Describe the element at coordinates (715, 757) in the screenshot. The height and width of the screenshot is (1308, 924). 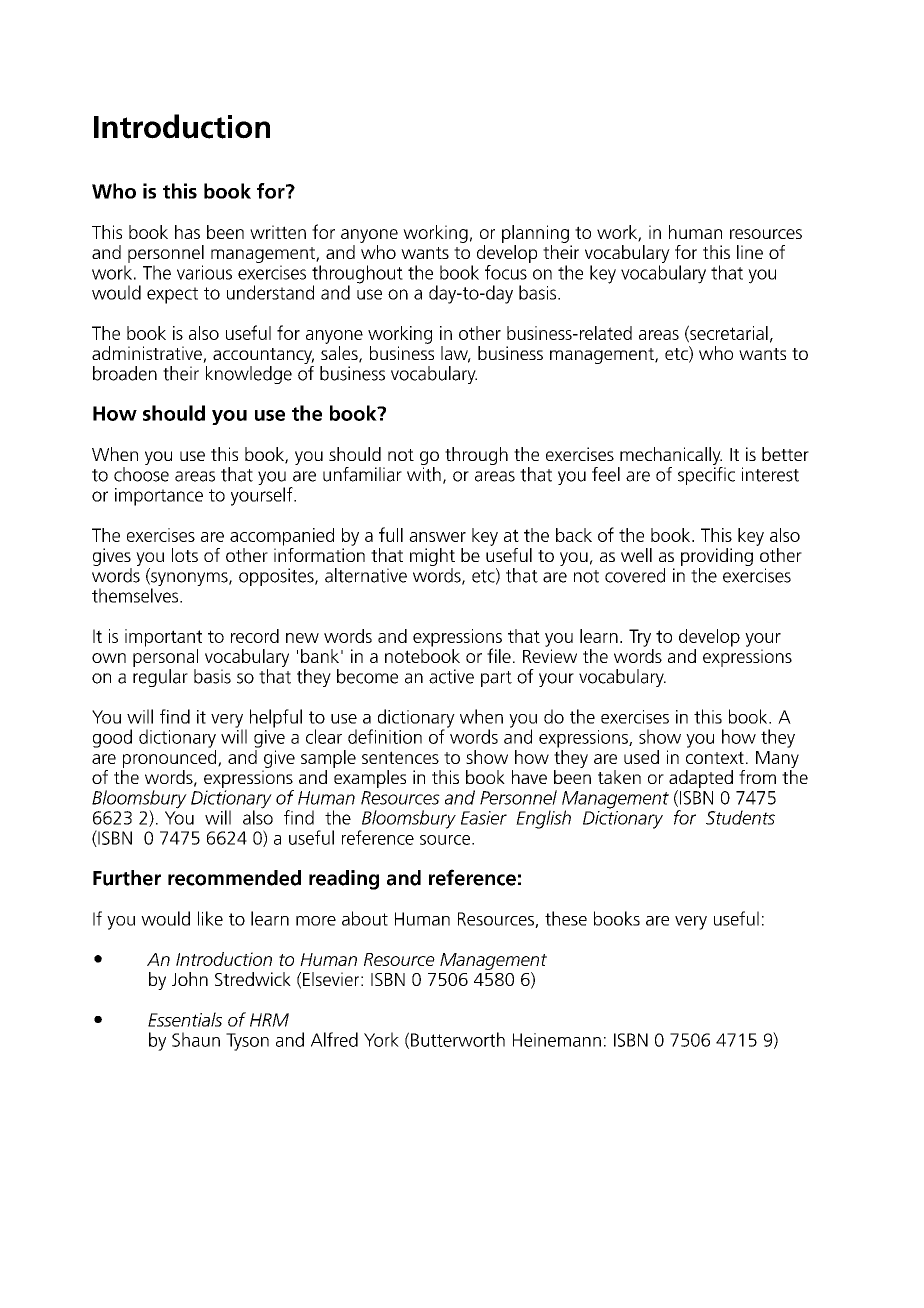
I see `context` at that location.
